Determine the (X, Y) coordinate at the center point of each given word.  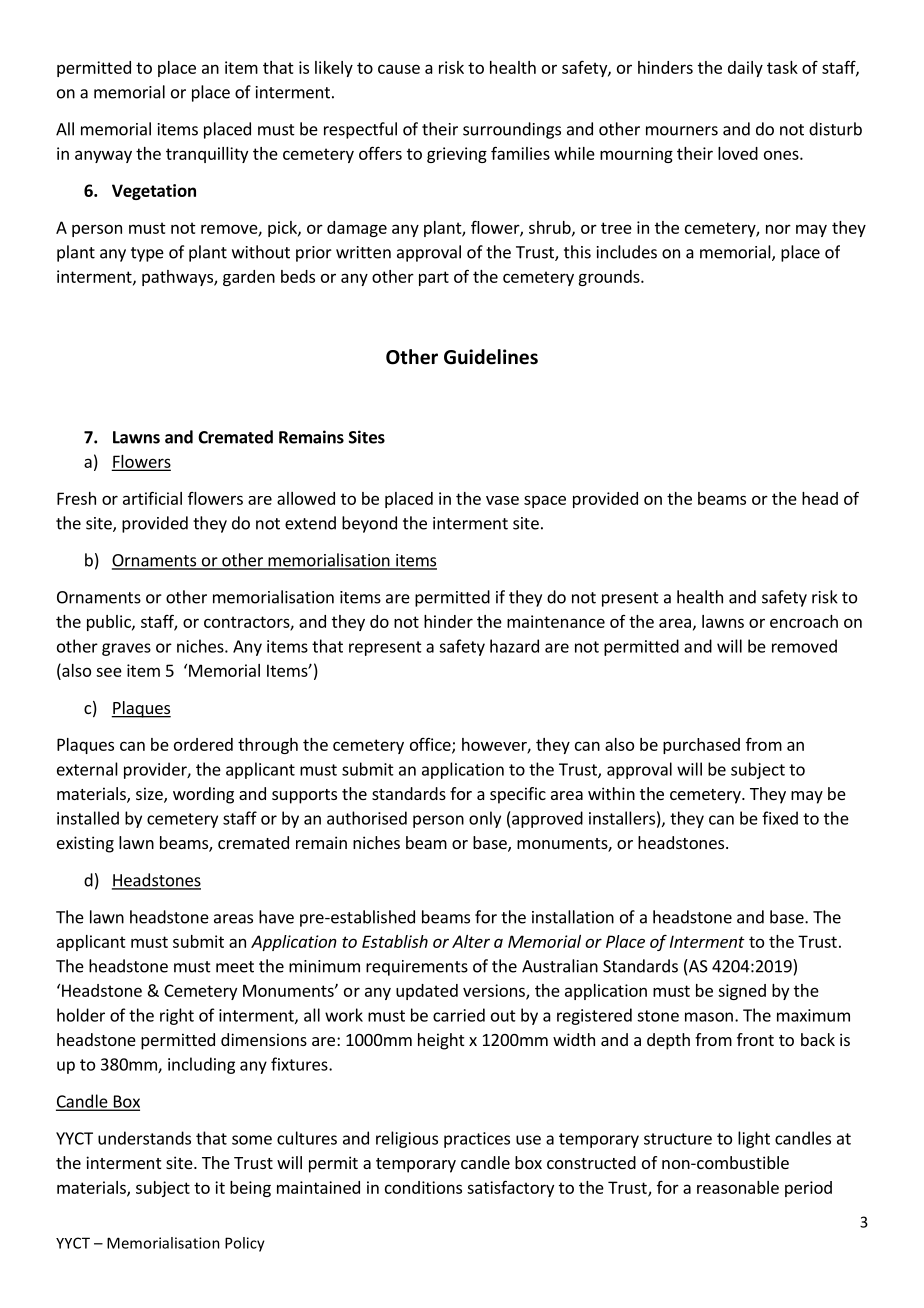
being (250, 1189)
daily (745, 69)
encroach (804, 621)
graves (126, 649)
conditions (423, 1187)
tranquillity (207, 155)
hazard (514, 646)
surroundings (512, 130)
